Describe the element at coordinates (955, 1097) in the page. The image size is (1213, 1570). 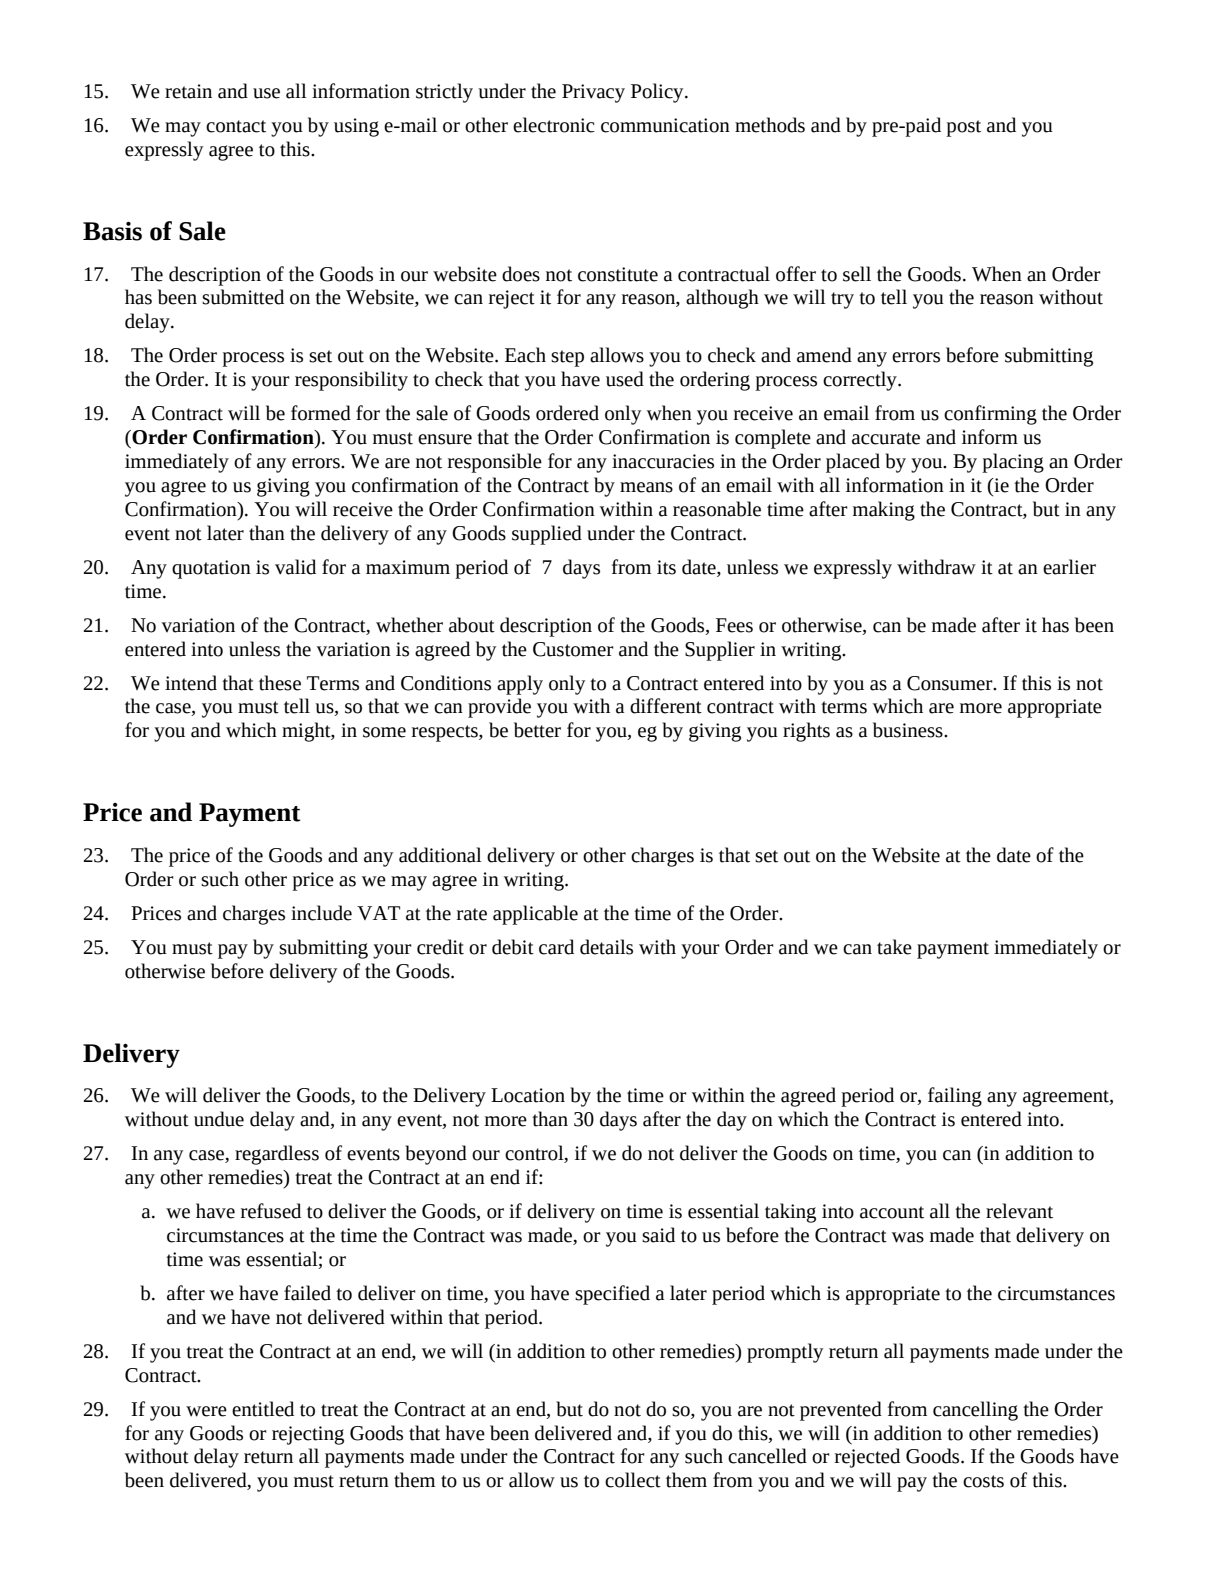
I see `failing` at that location.
